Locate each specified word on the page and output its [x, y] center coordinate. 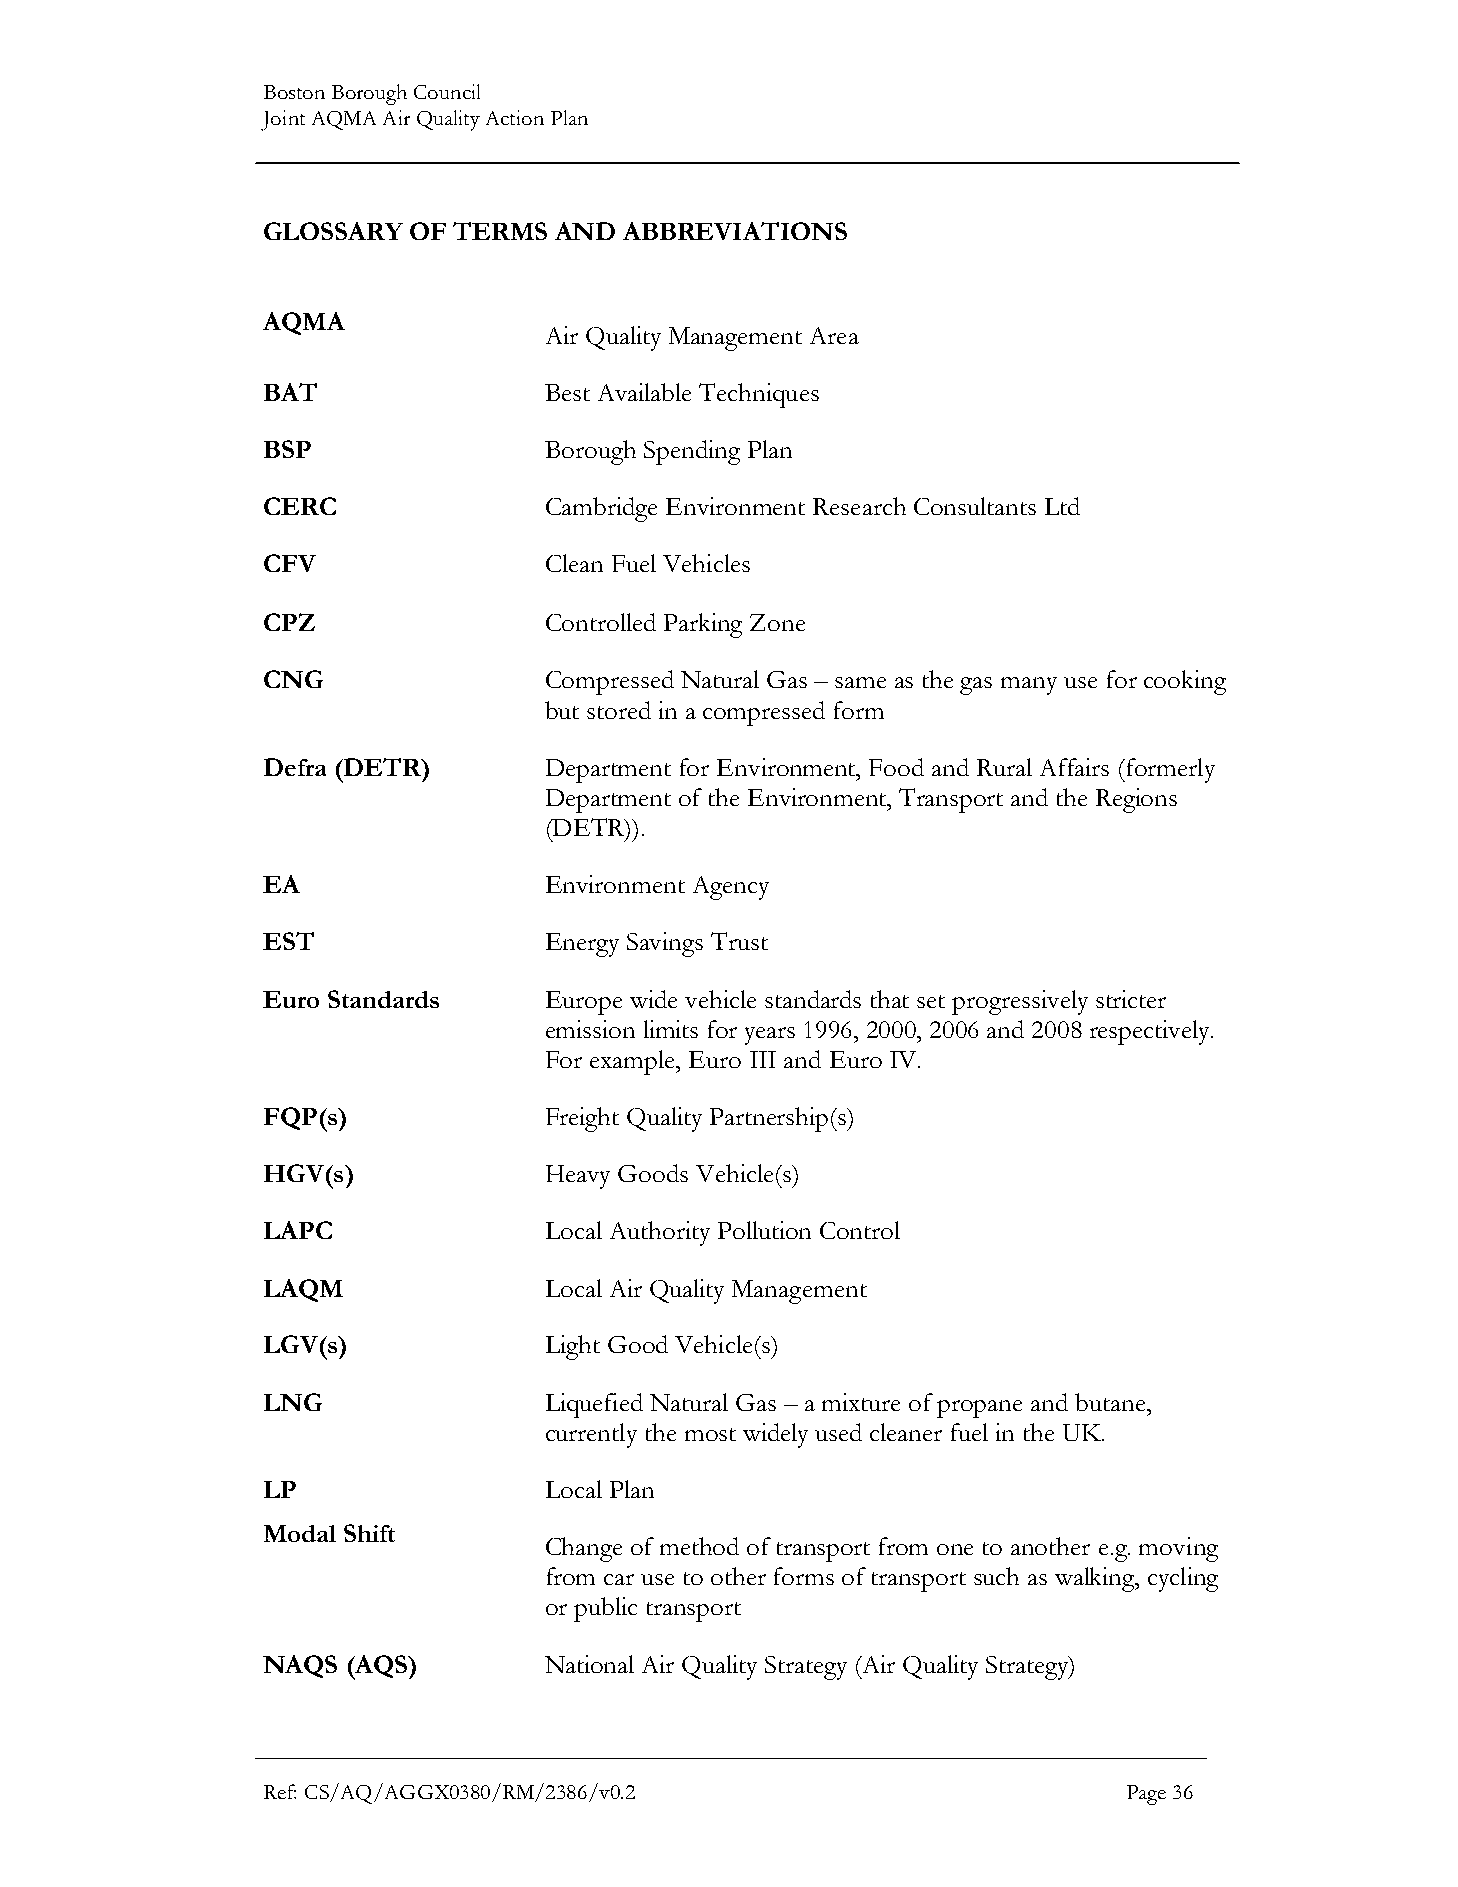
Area [834, 335]
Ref [280, 1791]
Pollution [764, 1230]
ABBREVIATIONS [735, 231]
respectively [1151, 1032]
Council [447, 91]
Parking [703, 625]
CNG [293, 679]
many [1029, 686]
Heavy [578, 1177]
